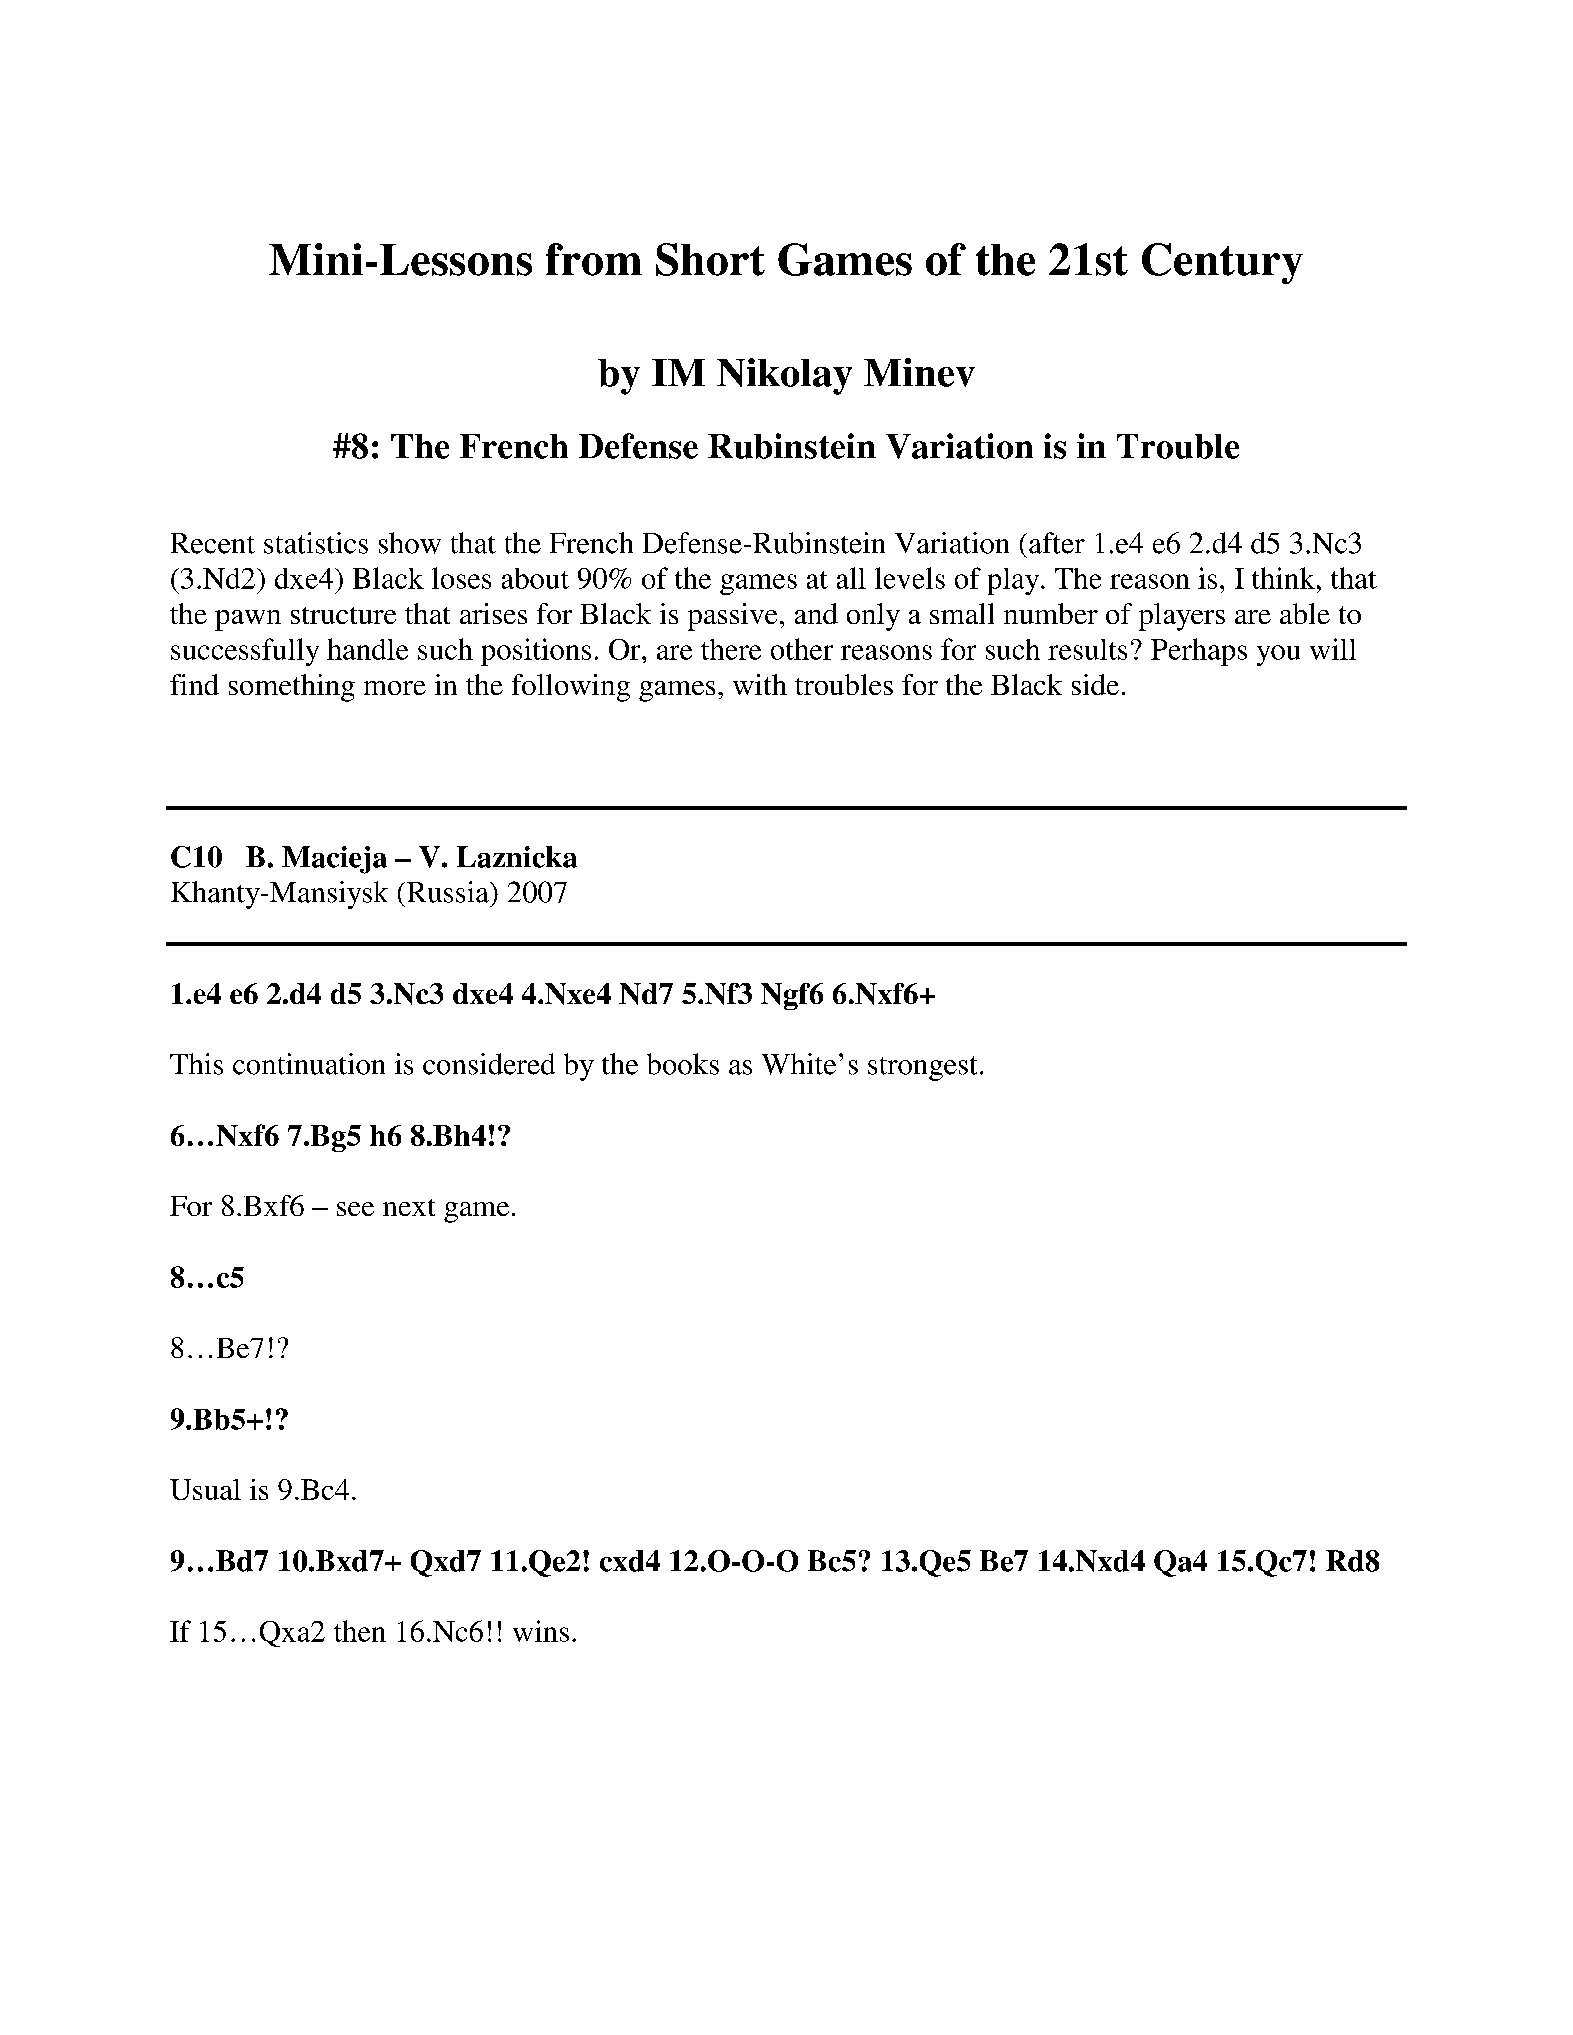 The image size is (1573, 2035). What do you see at coordinates (205, 1489) in the document?
I see `Usual` at bounding box center [205, 1489].
